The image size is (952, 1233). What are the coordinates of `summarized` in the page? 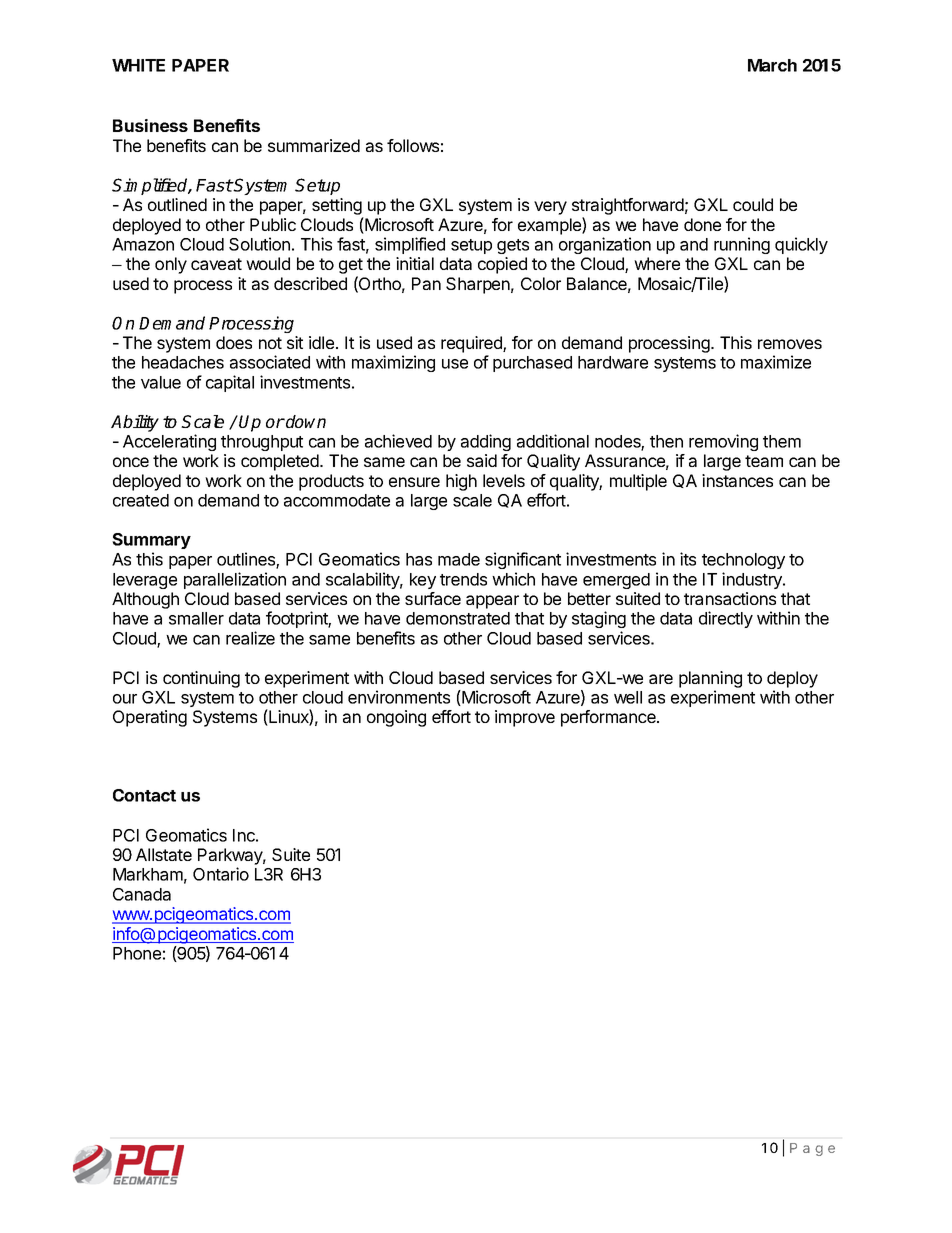 It's located at (314, 145).
